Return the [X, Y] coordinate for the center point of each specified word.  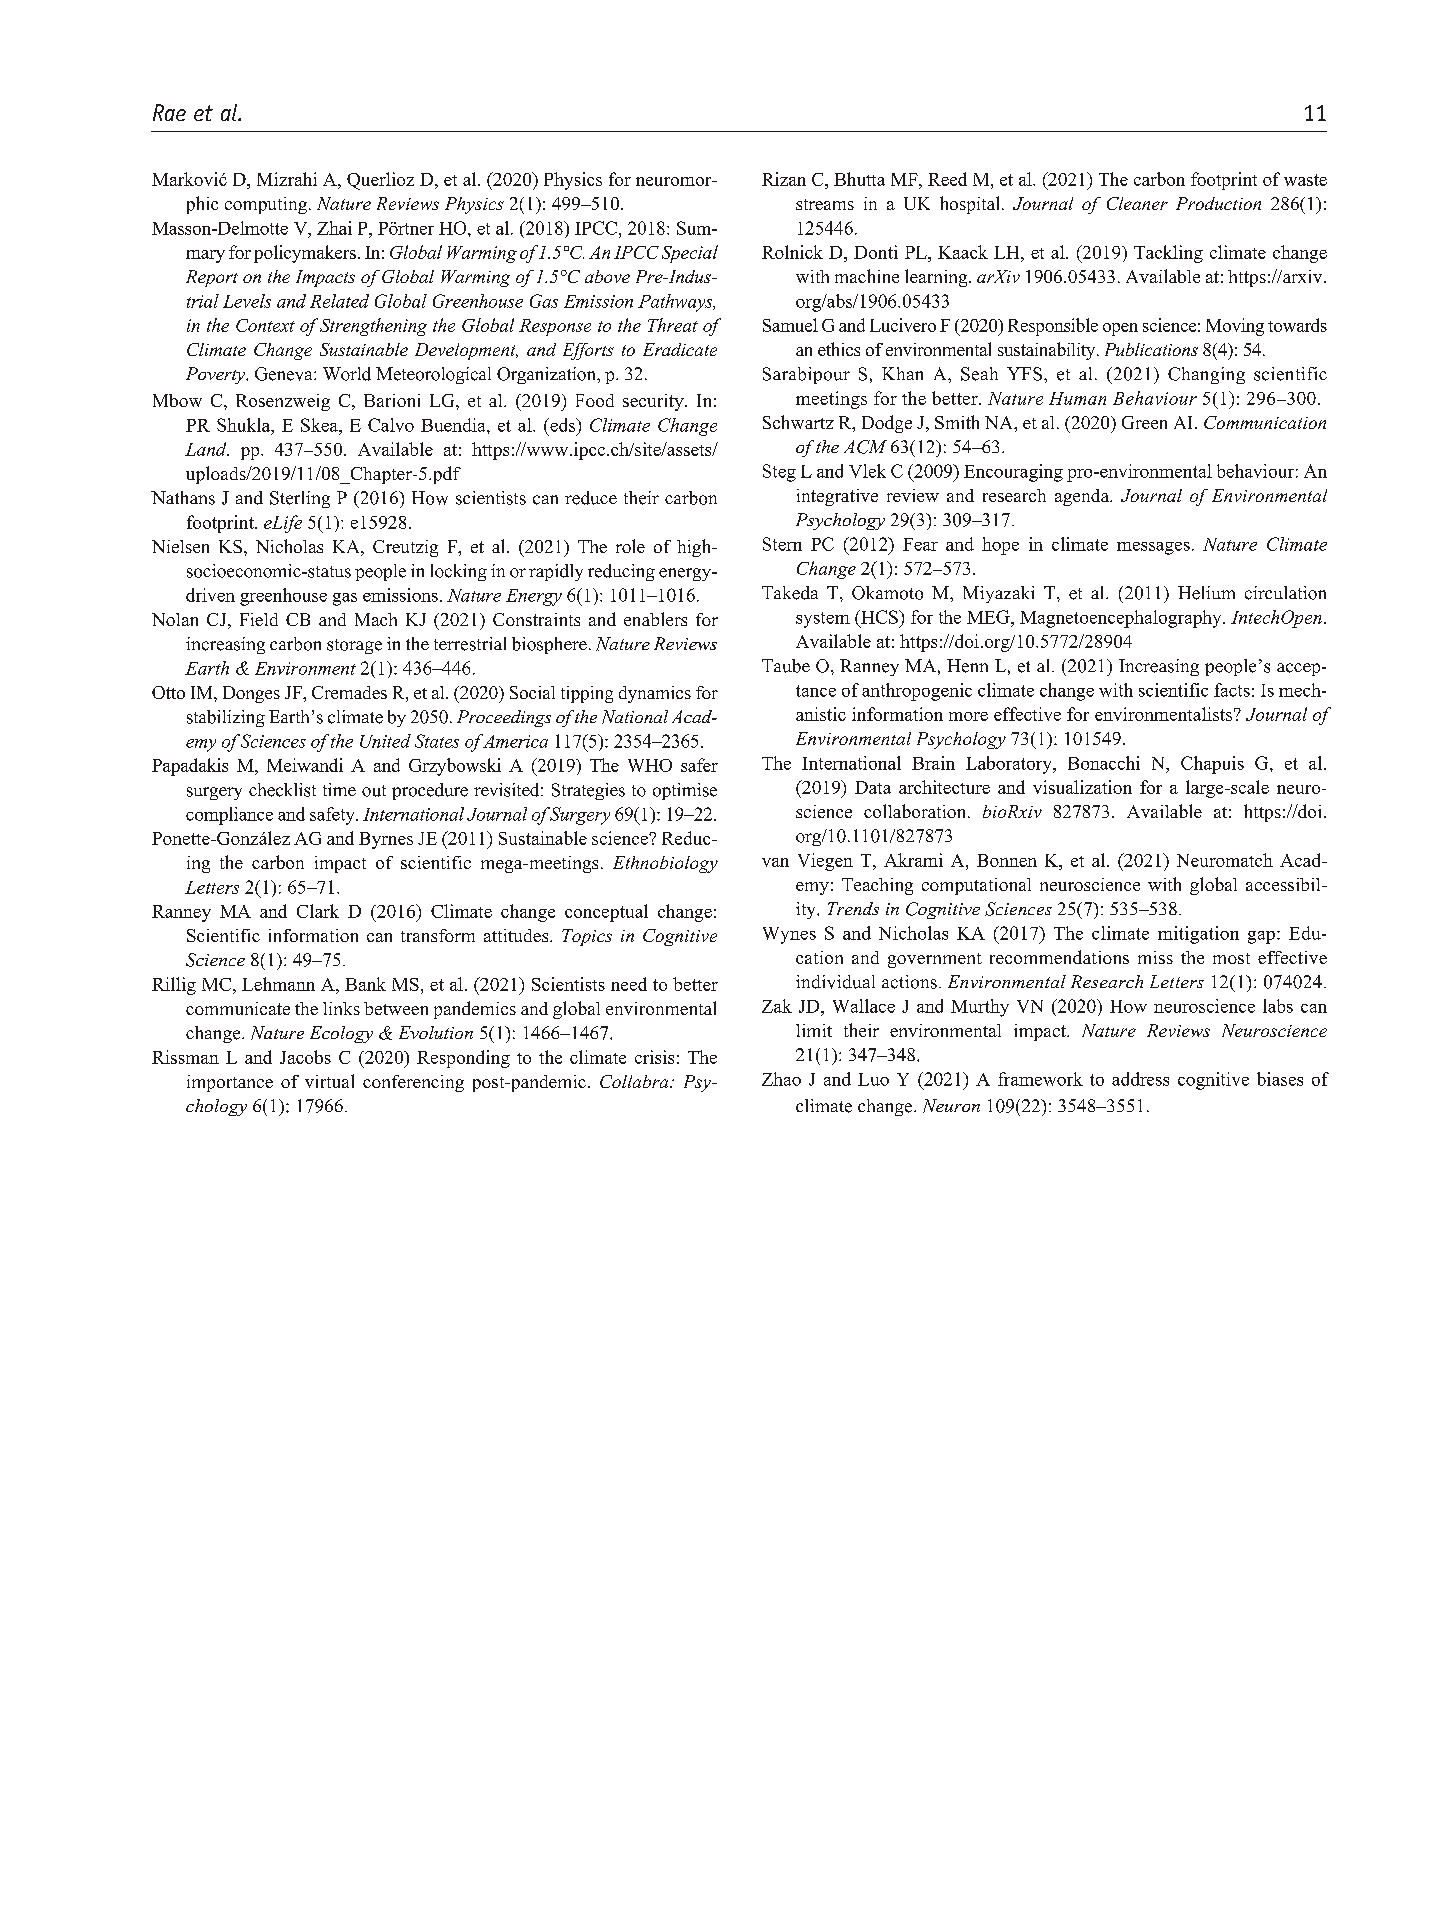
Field [259, 619]
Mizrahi [287, 179]
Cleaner [1137, 203]
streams [825, 204]
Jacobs [305, 1057]
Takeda [790, 593]
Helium [1206, 593]
